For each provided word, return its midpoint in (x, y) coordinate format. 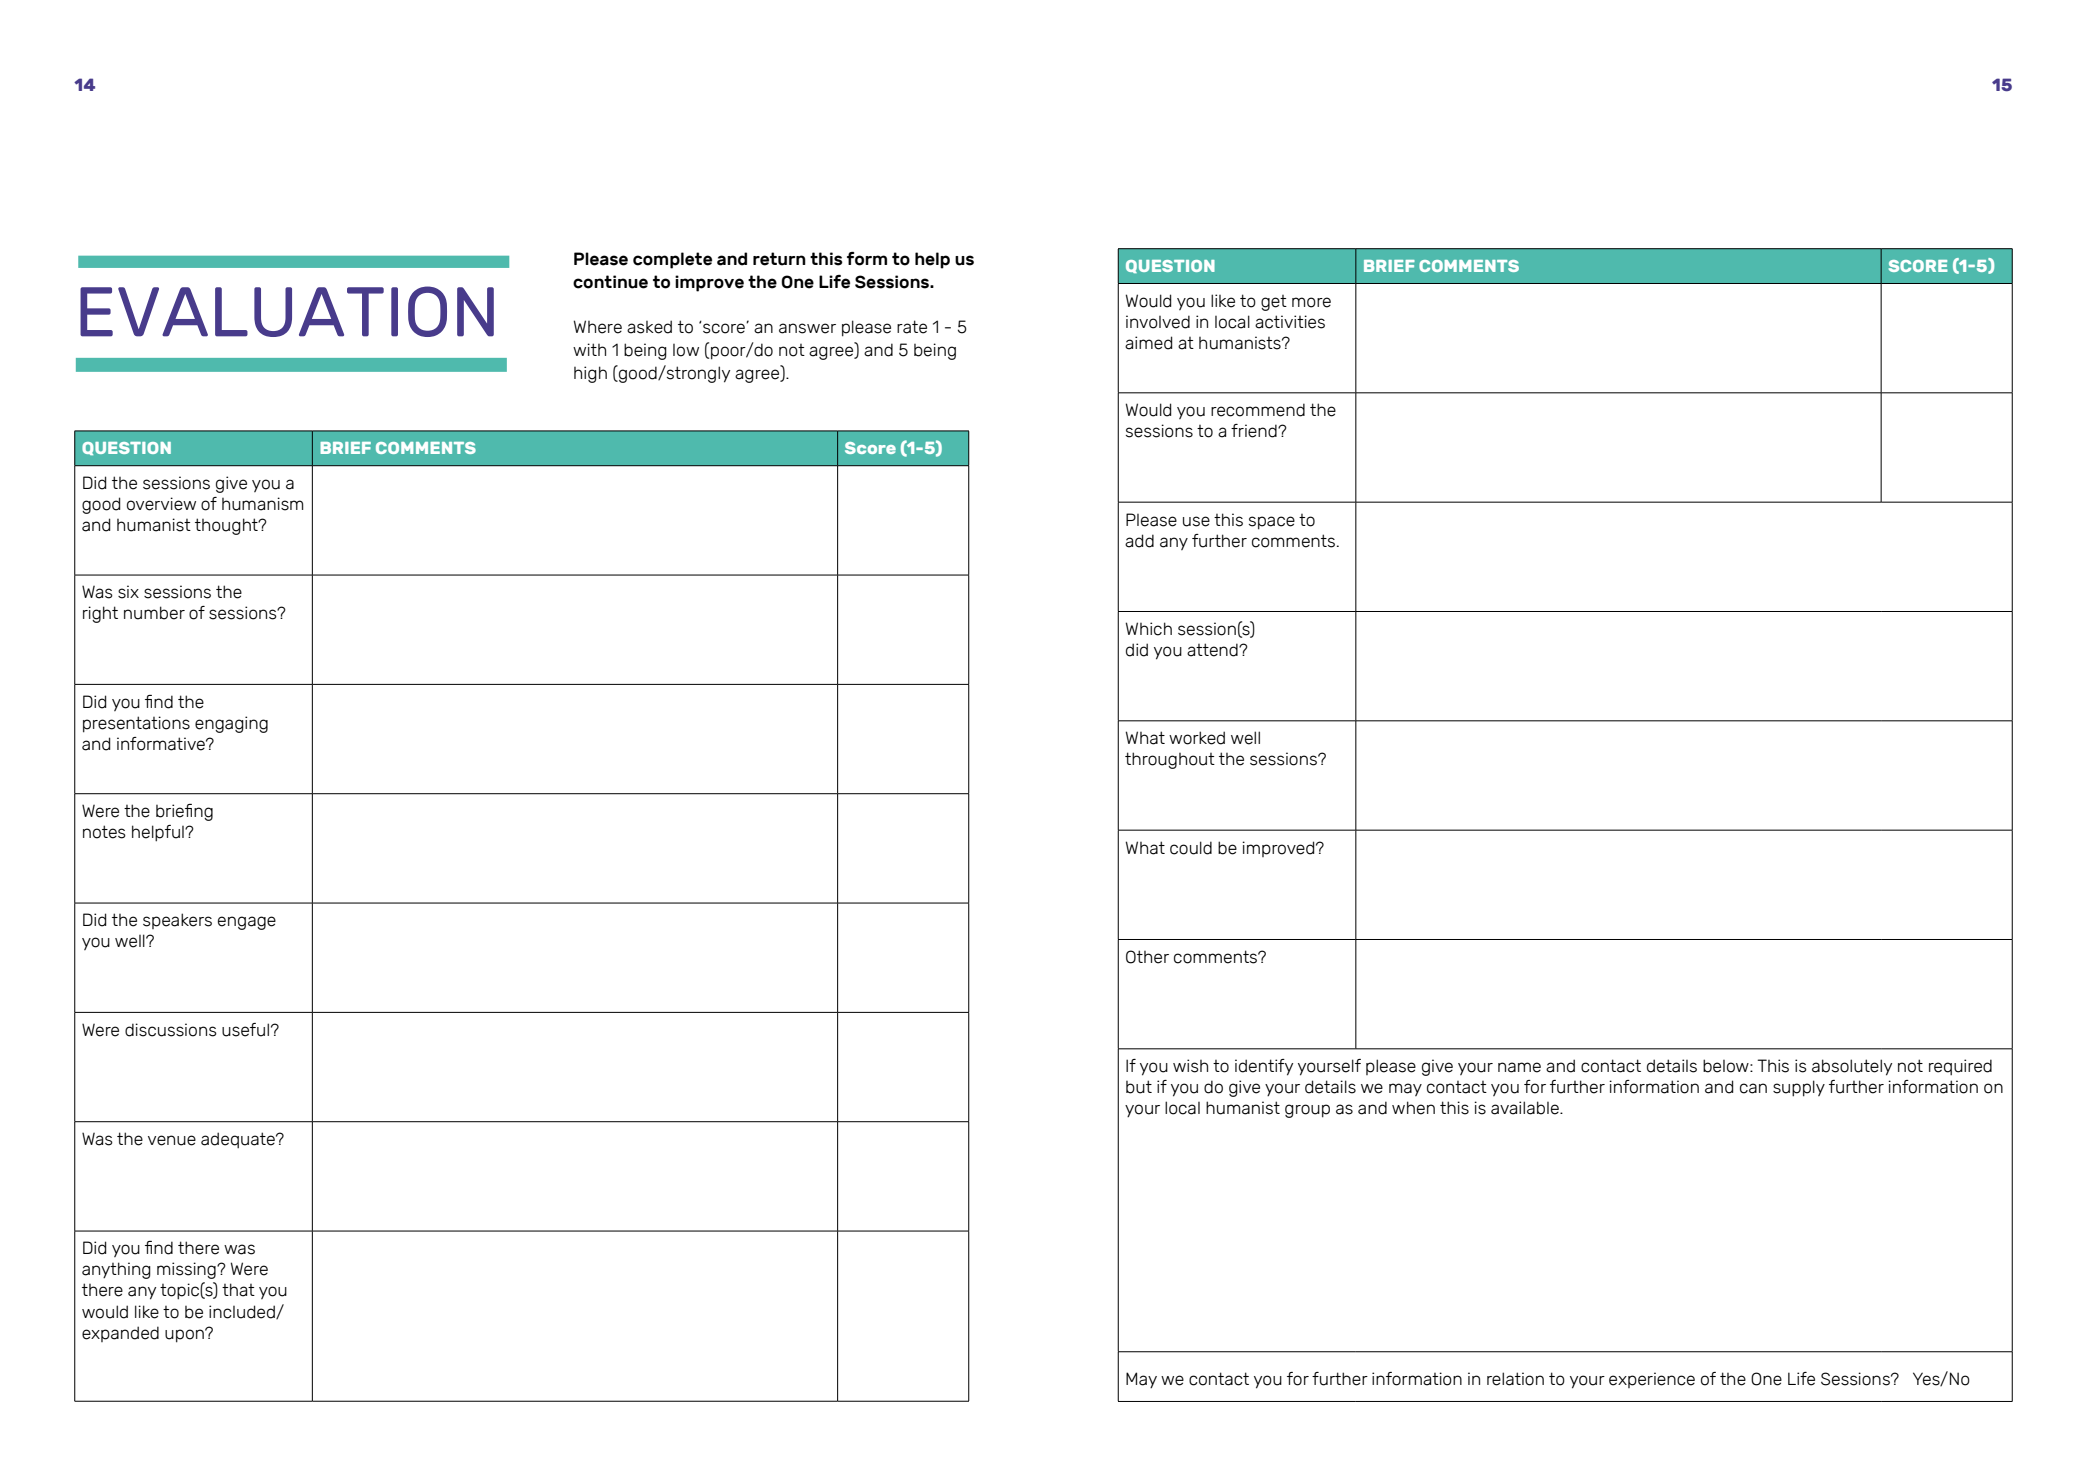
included (243, 1312)
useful (245, 1030)
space (1272, 523)
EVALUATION (287, 311)
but (1139, 1087)
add (1139, 541)
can (1753, 1088)
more (1311, 302)
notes (104, 832)
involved (1158, 322)
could (1191, 848)
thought (227, 526)
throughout (1170, 760)
